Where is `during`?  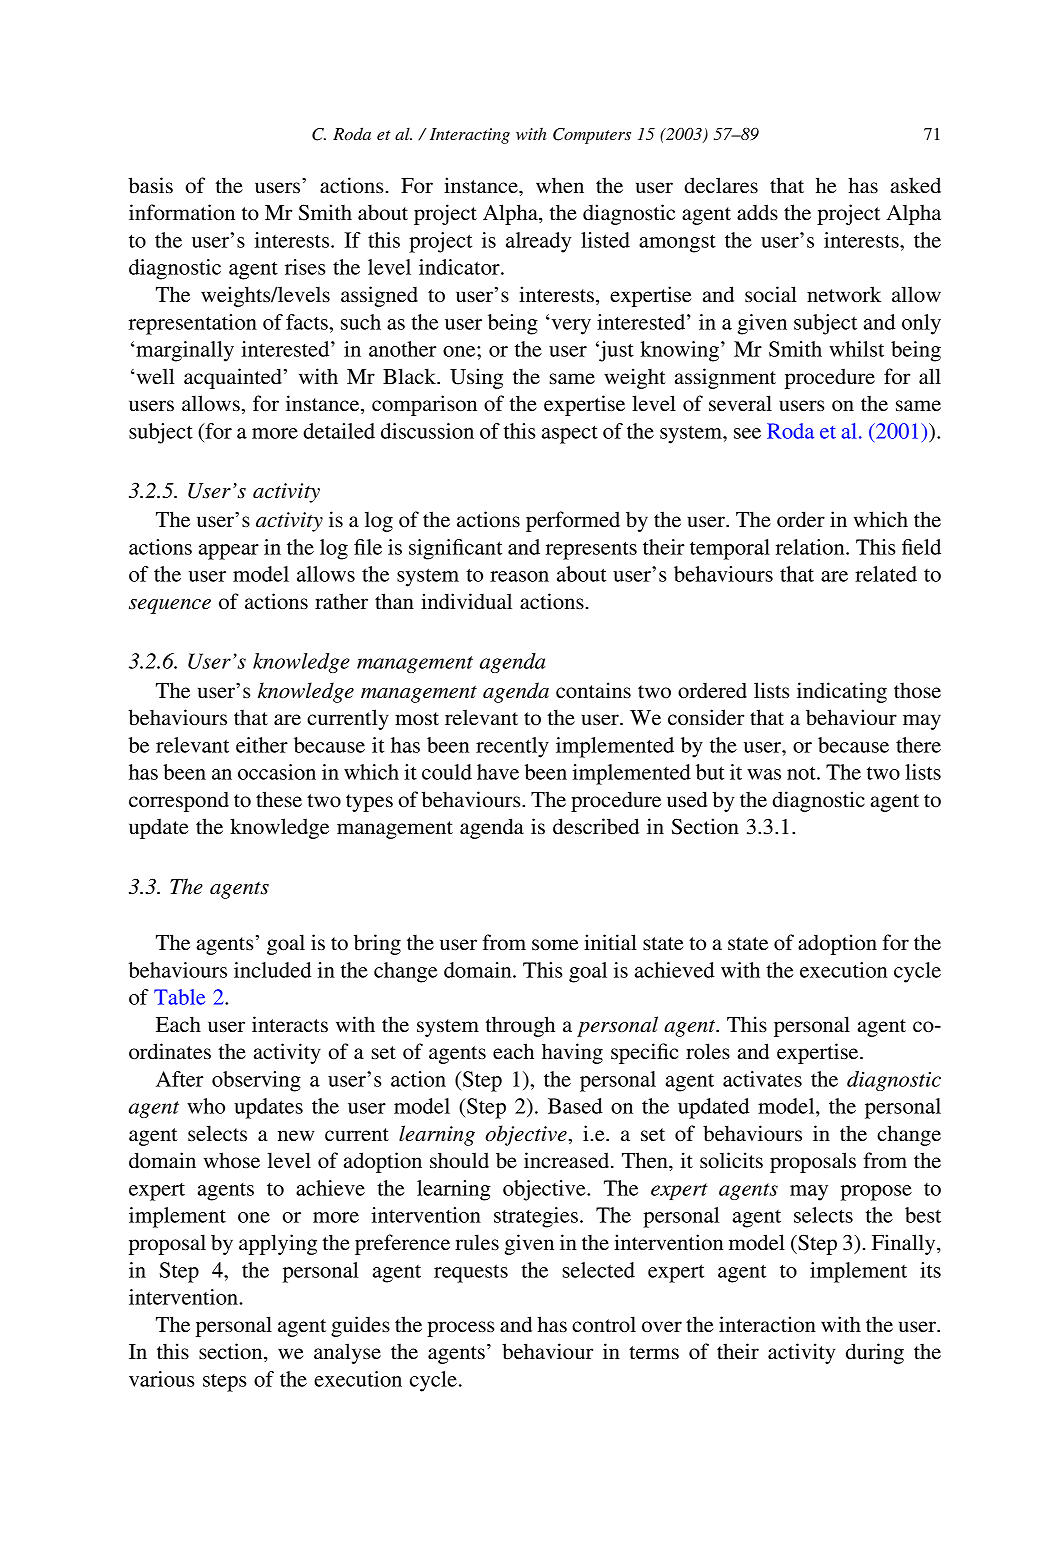
during is located at coordinates (875, 1353).
